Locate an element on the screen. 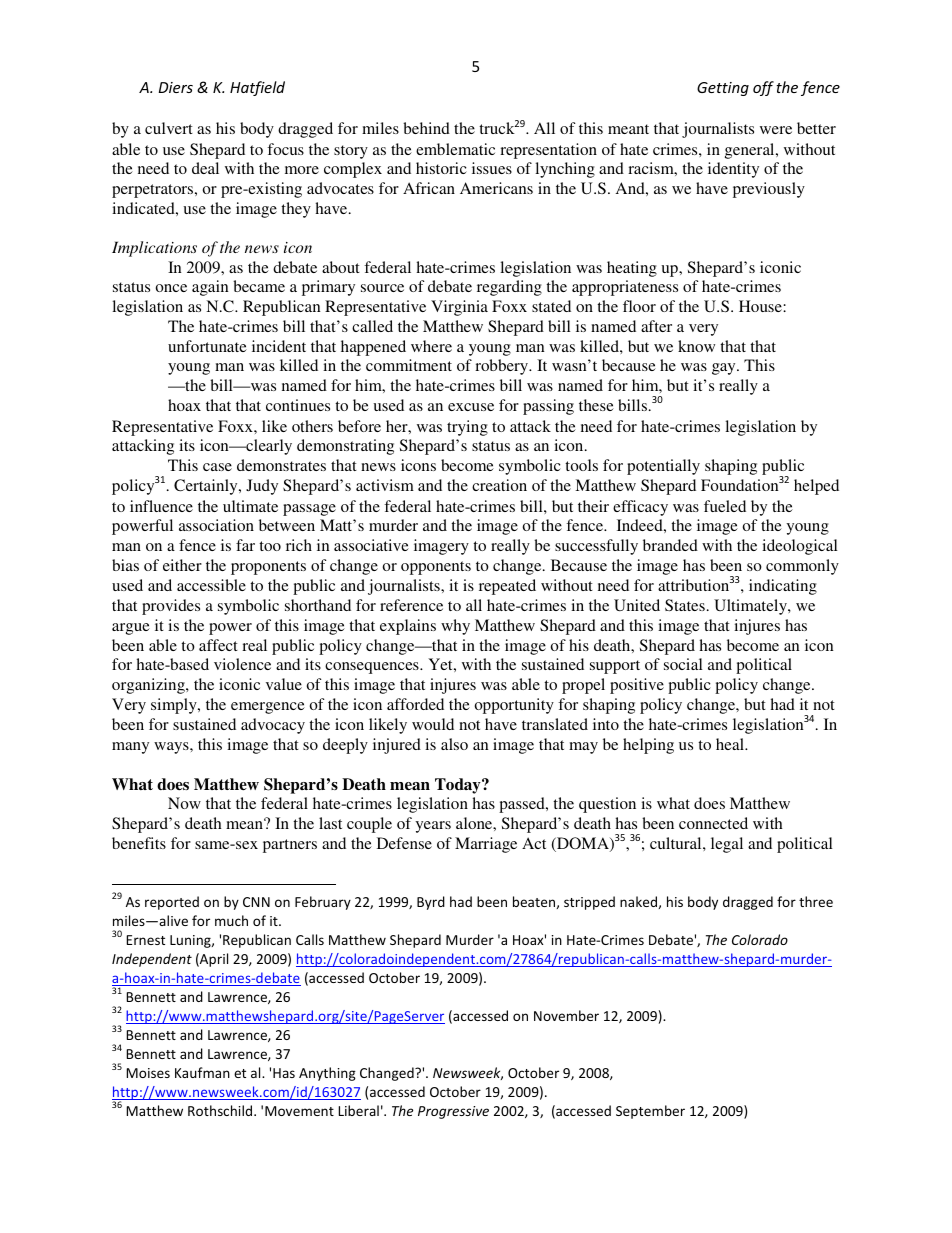 The height and width of the screenshot is (1233, 952). emblematic is located at coordinates (455, 149).
